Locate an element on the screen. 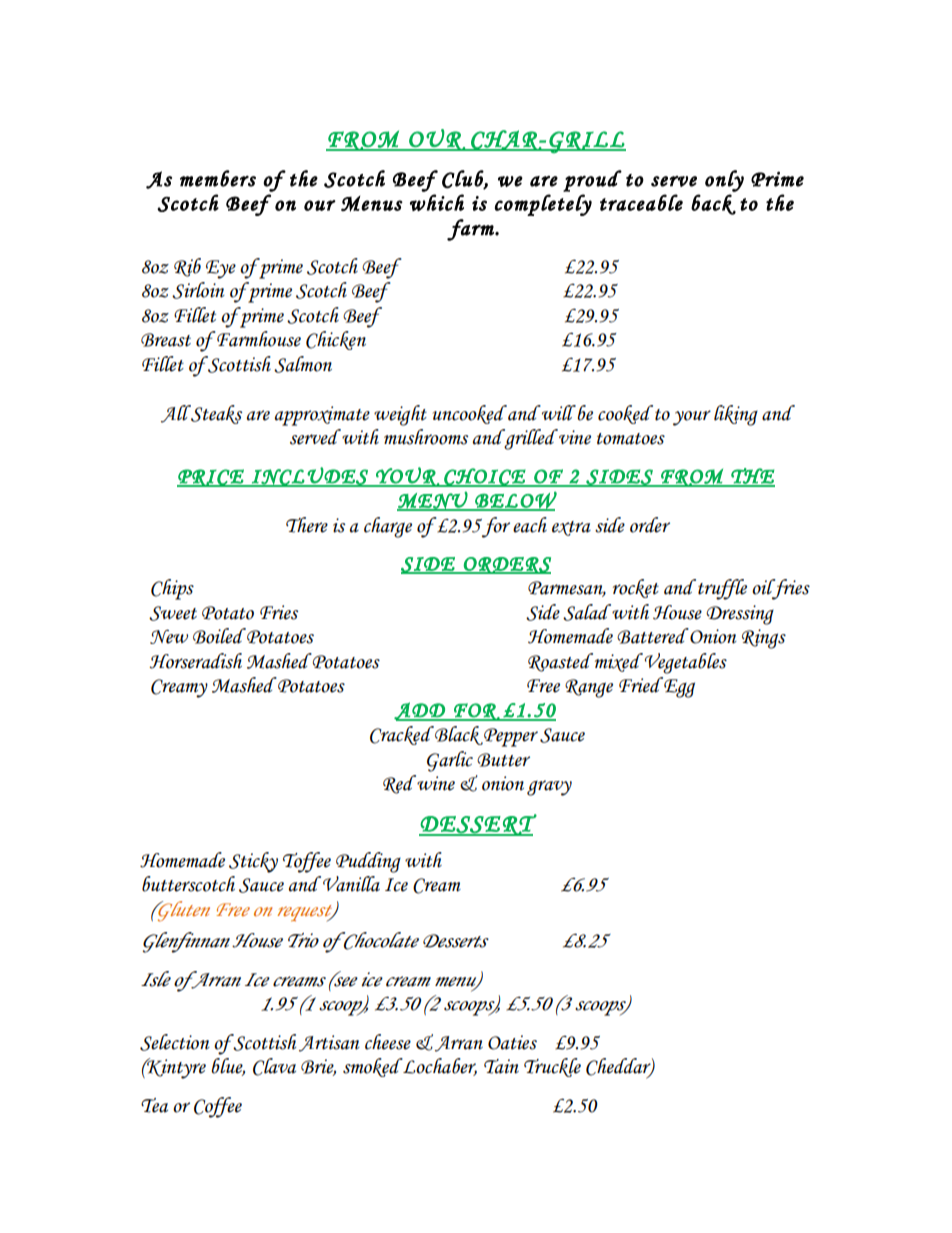 The height and width of the screenshot is (1233, 952). Steaks is located at coordinates (216, 414).
